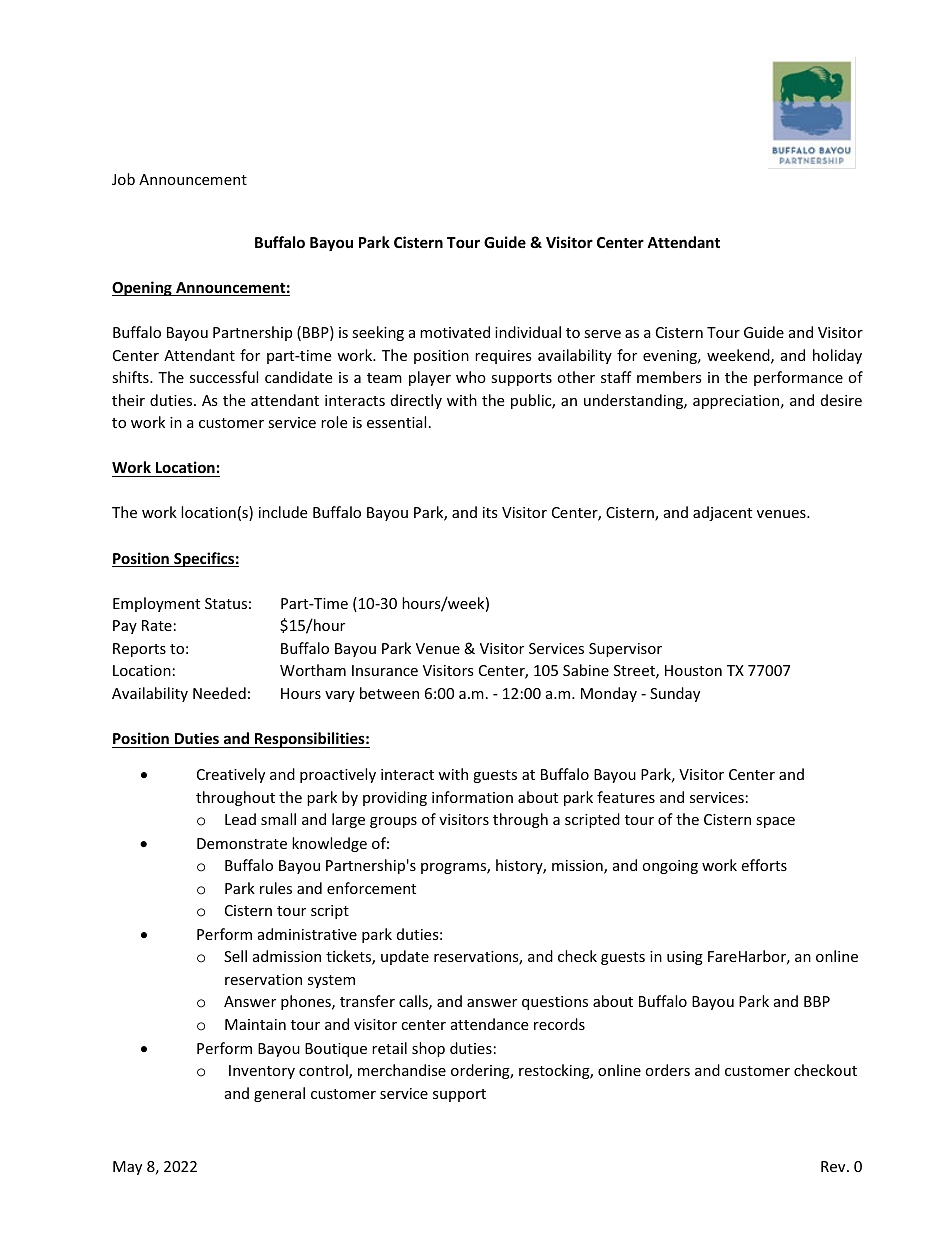  What do you see at coordinates (455, 332) in the screenshot?
I see `motivated` at bounding box center [455, 332].
